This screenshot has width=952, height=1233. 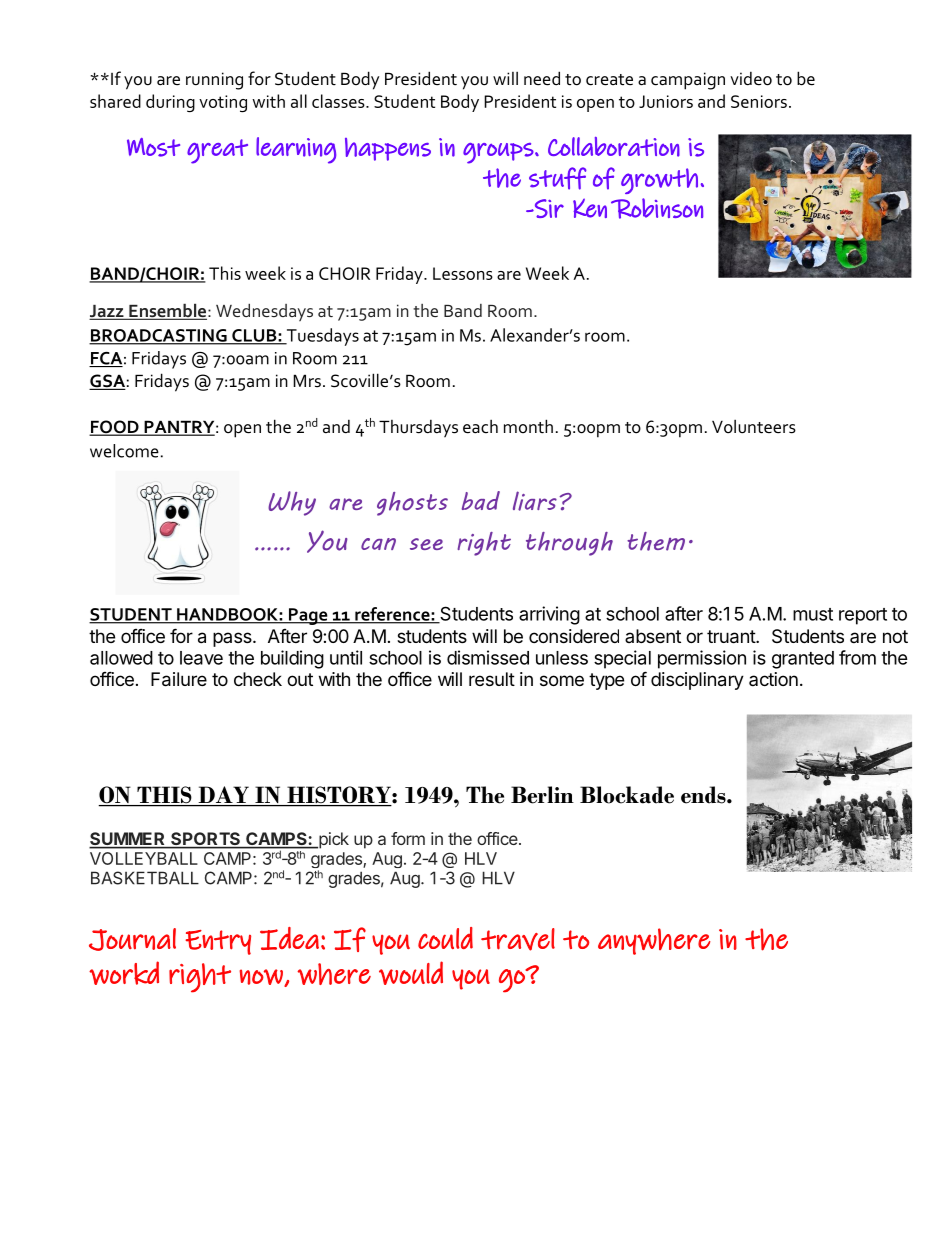 What do you see at coordinates (264, 312) in the screenshot?
I see `Wednesdays` at bounding box center [264, 312].
